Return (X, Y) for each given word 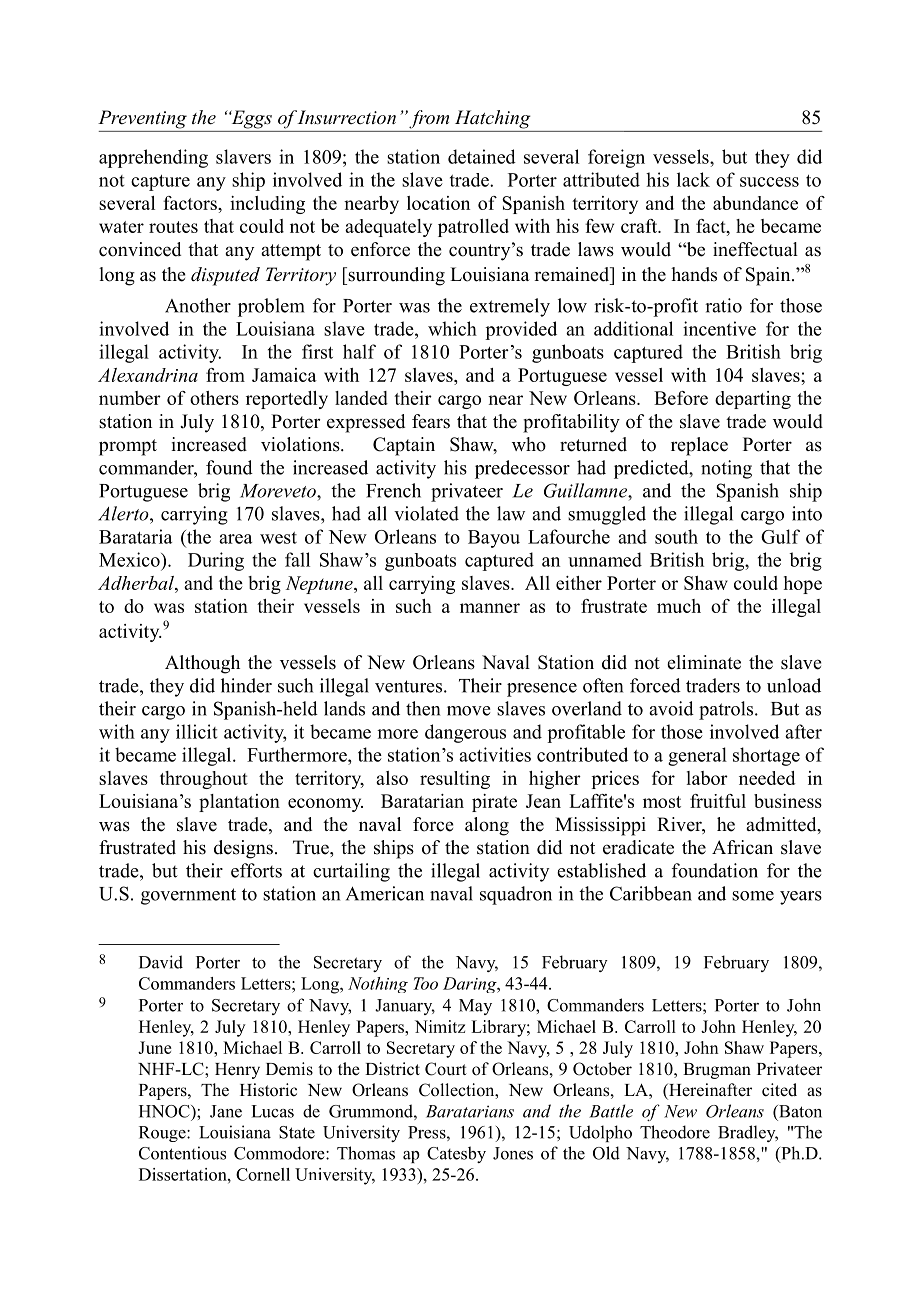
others (214, 398)
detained (482, 156)
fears (431, 421)
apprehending (153, 158)
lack (693, 179)
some (753, 896)
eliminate (704, 662)
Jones (513, 1153)
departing (753, 400)
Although (202, 664)
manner (490, 608)
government (188, 896)
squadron (516, 895)
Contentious (182, 1153)
